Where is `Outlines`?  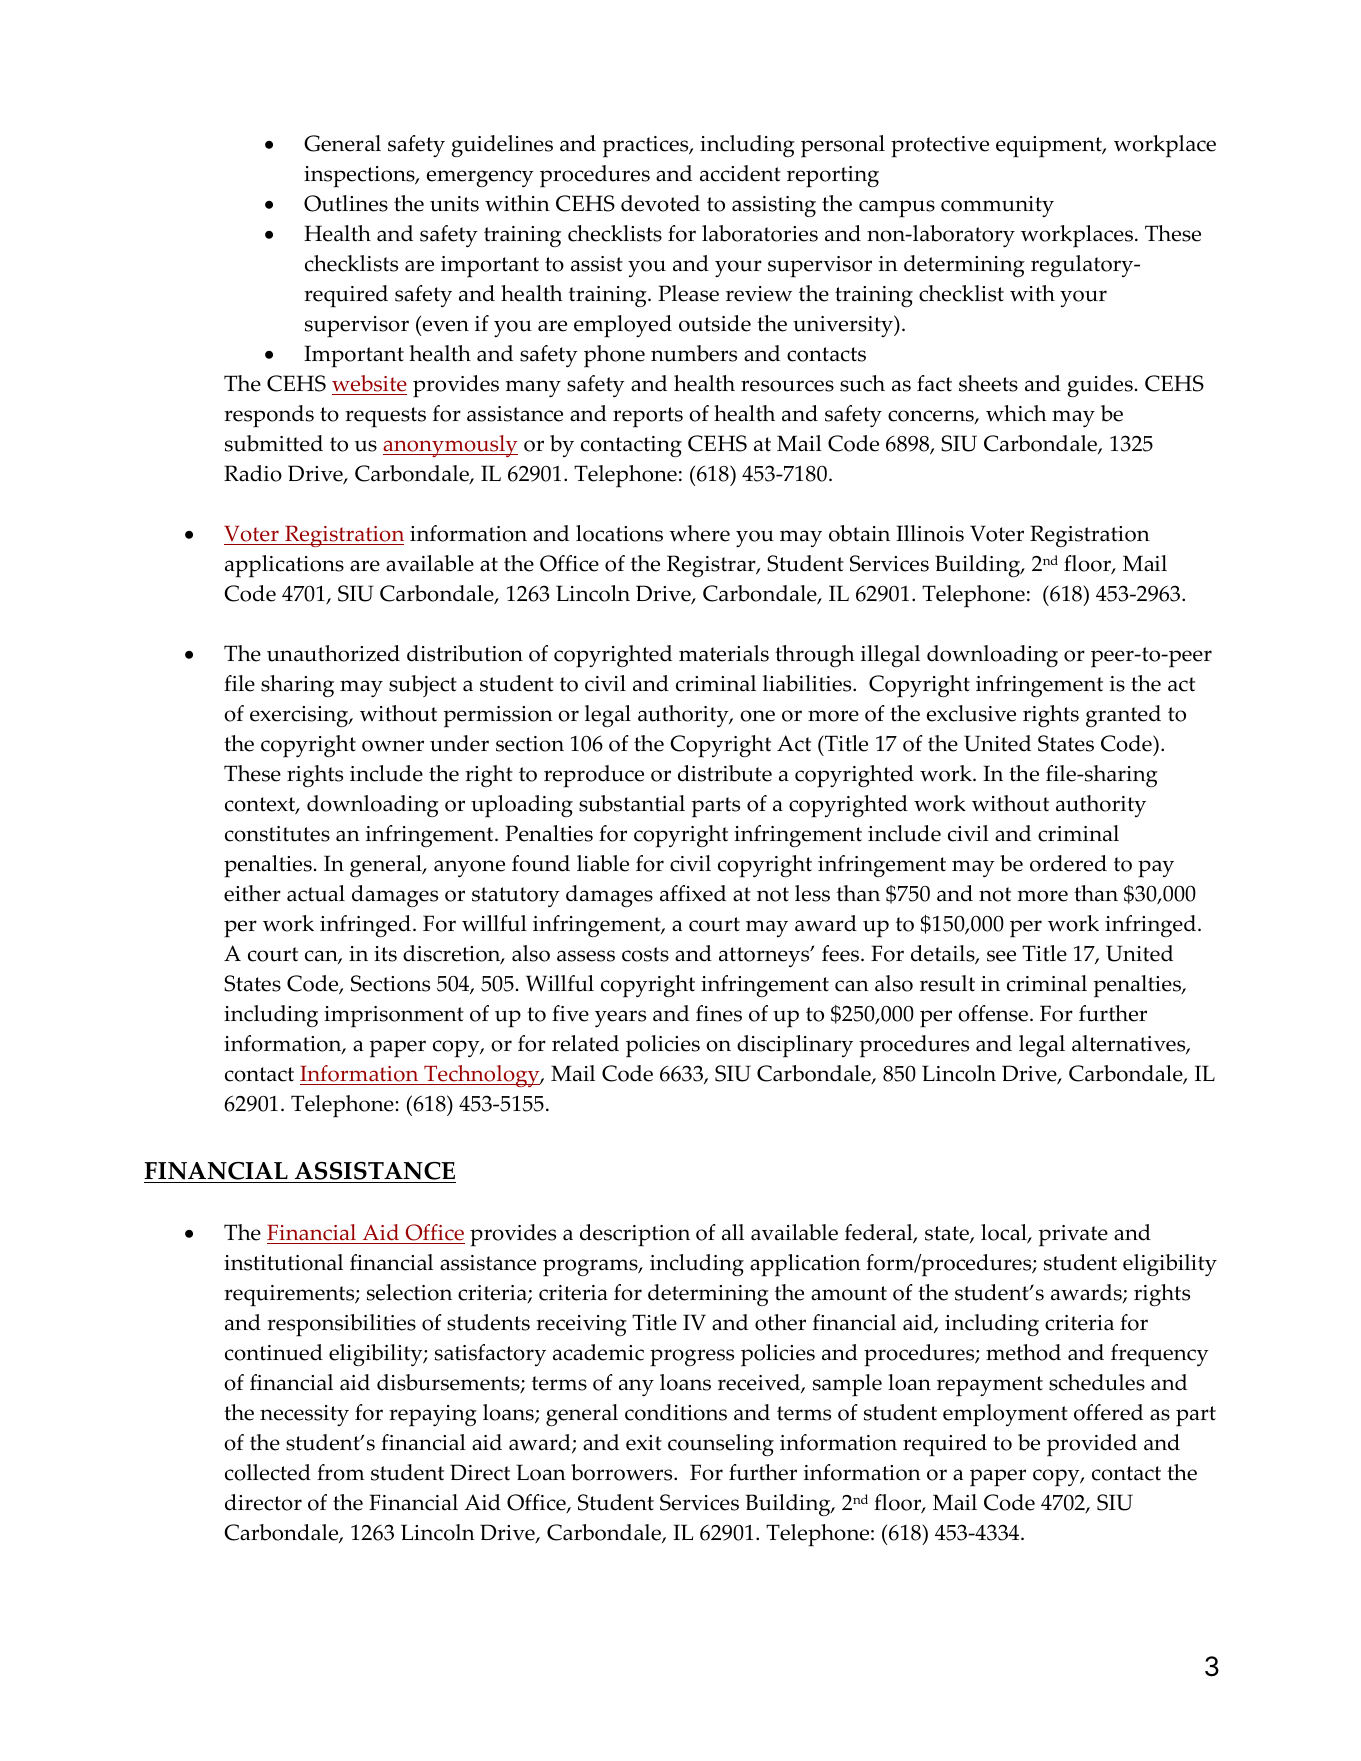 Outlines is located at coordinates (346, 203).
